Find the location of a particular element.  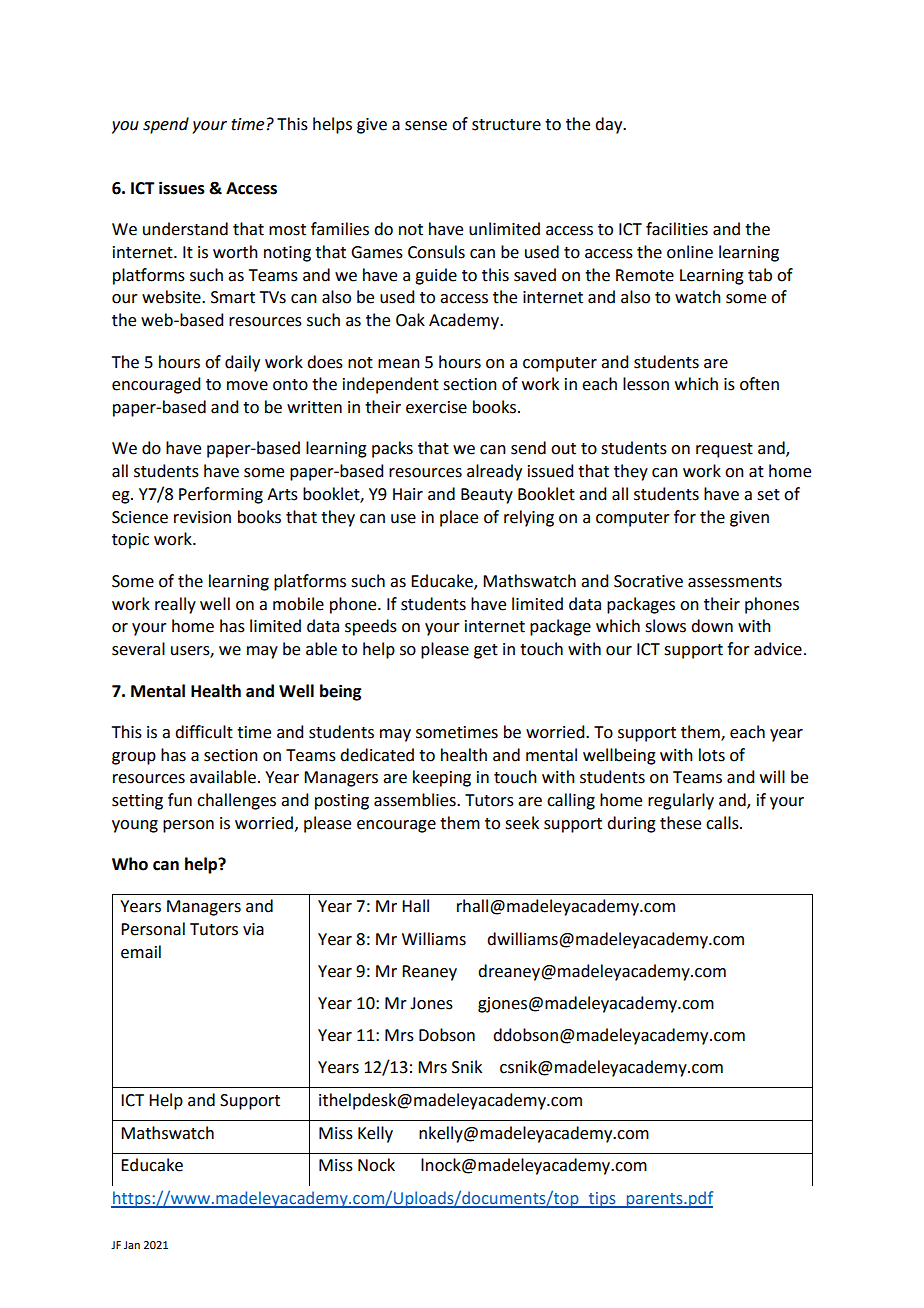

issues is located at coordinates (182, 188).
